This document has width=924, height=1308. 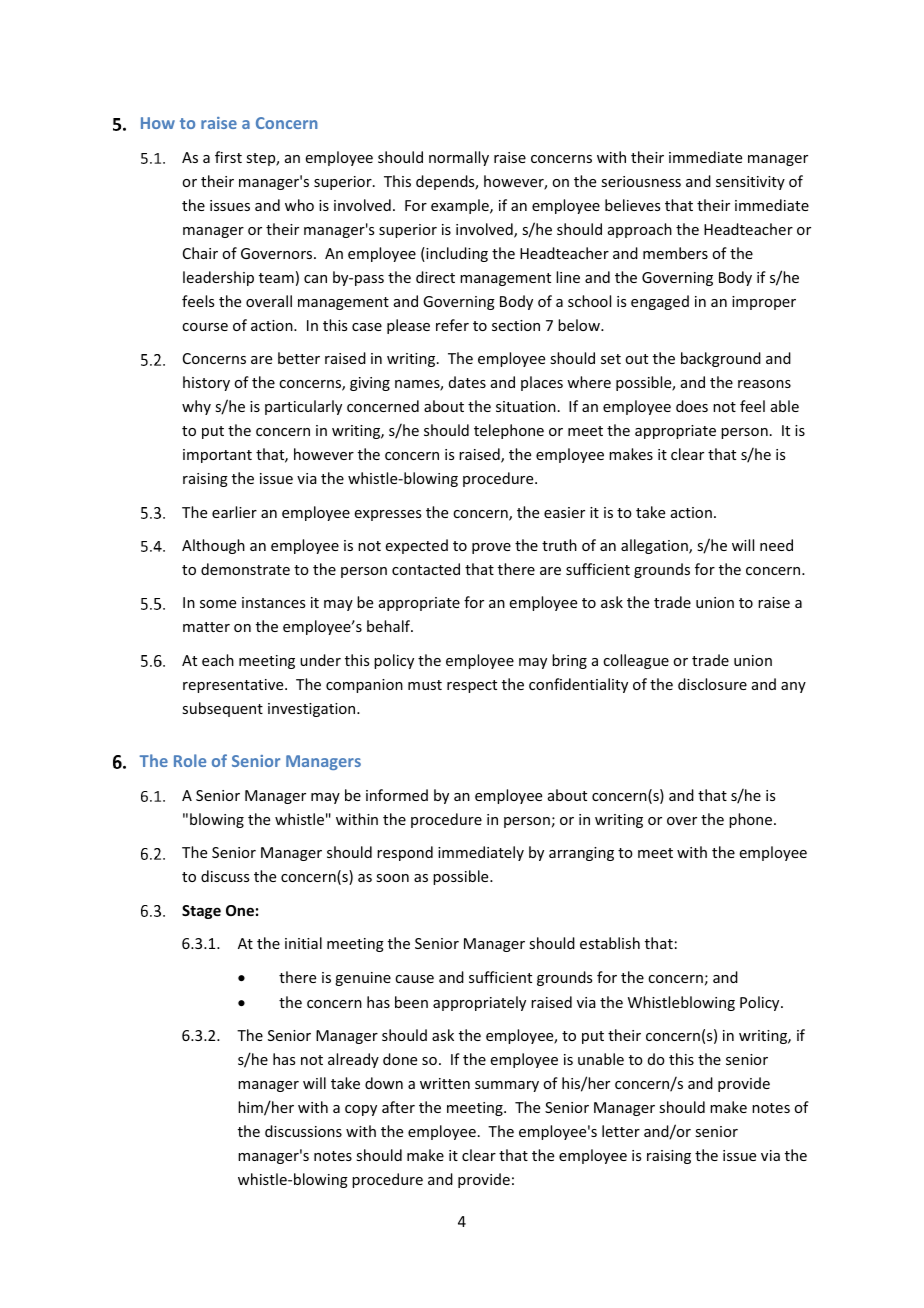 What do you see at coordinates (303, 943) in the document?
I see `initial` at bounding box center [303, 943].
